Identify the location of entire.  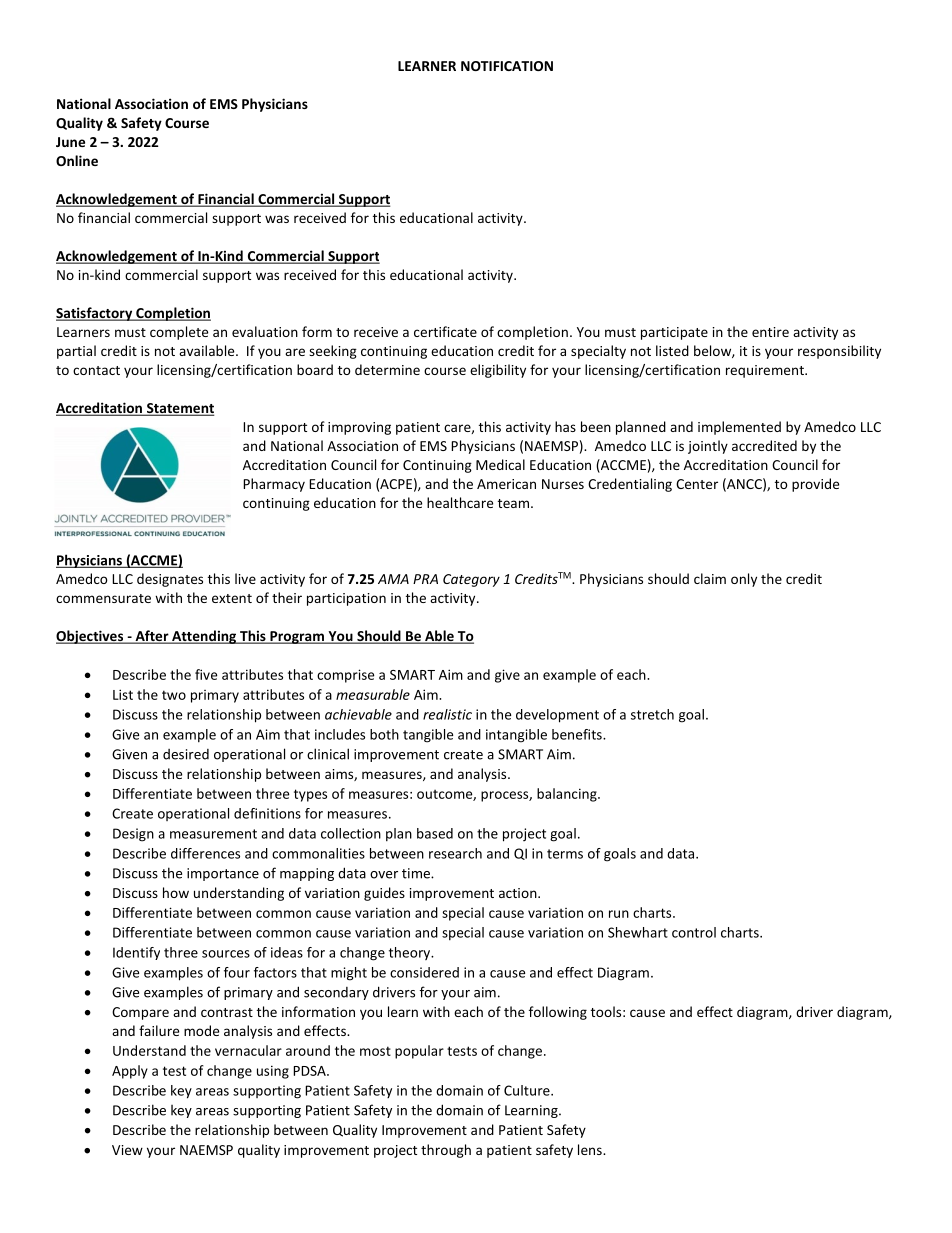
(770, 332).
